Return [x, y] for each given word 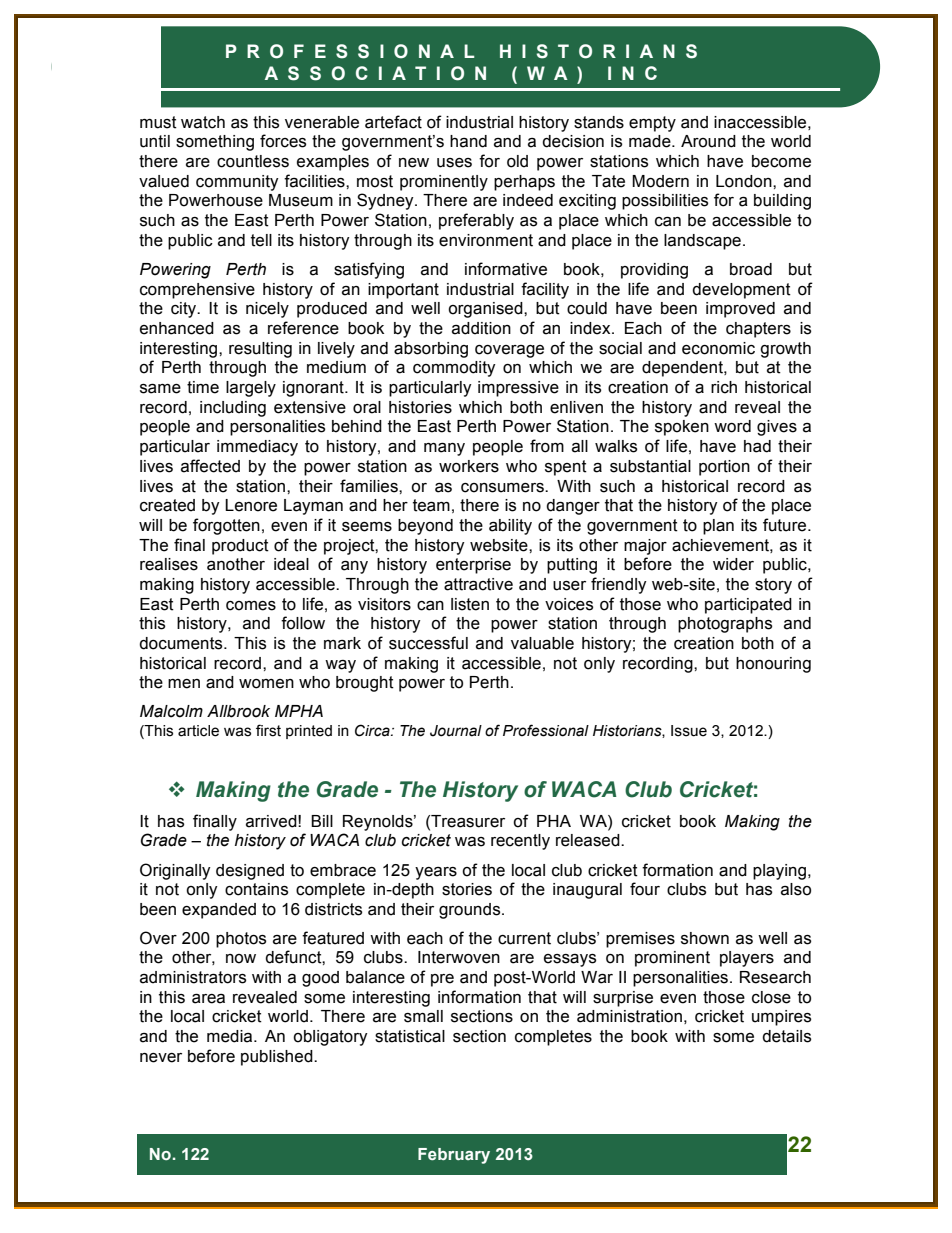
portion [724, 468]
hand [468, 141]
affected [210, 466]
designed [250, 872]
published [278, 1058]
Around [708, 141]
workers [469, 466]
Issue [689, 731]
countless [253, 161]
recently [520, 842]
